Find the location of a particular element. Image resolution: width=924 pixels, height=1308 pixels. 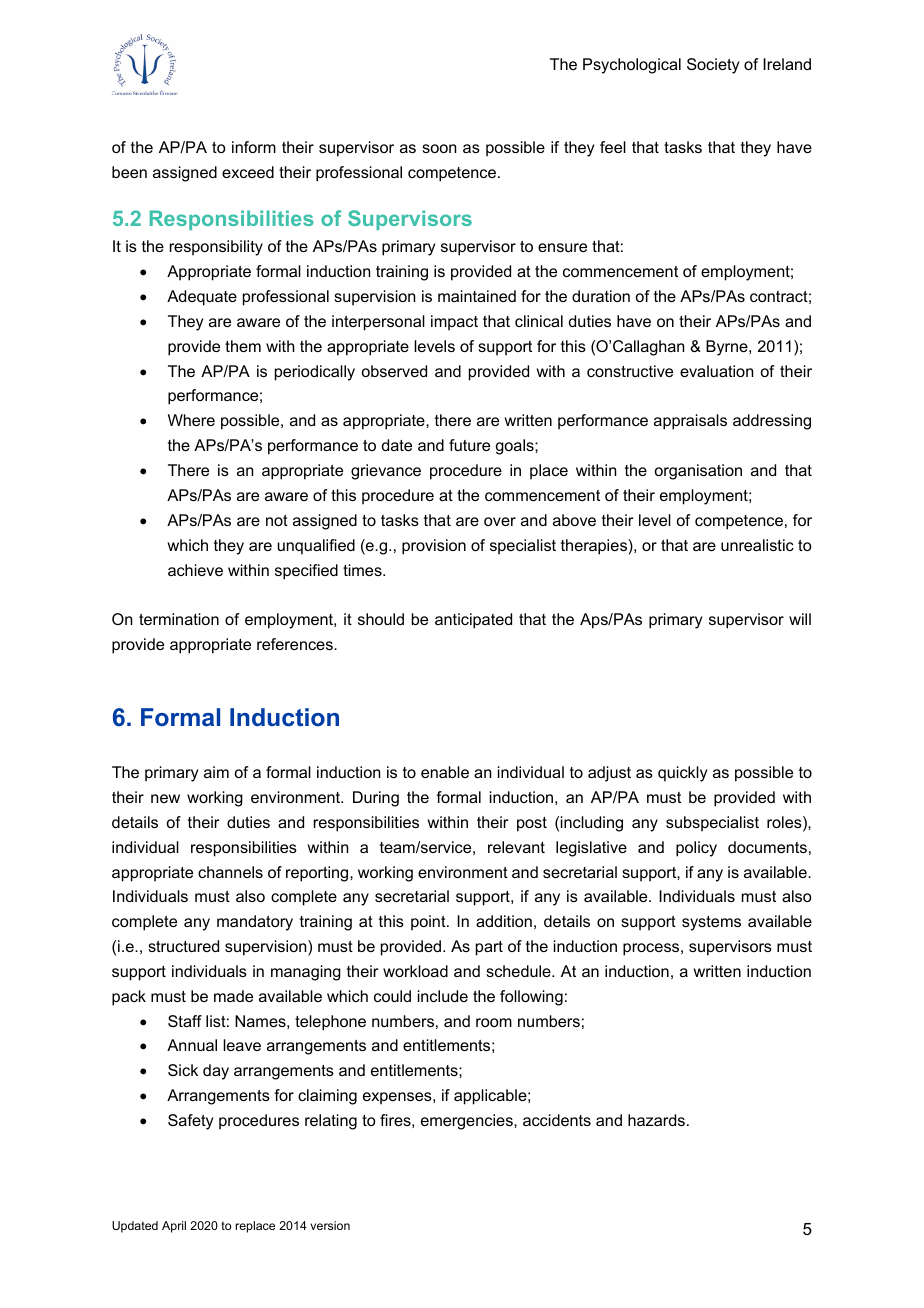

soon is located at coordinates (439, 148).
